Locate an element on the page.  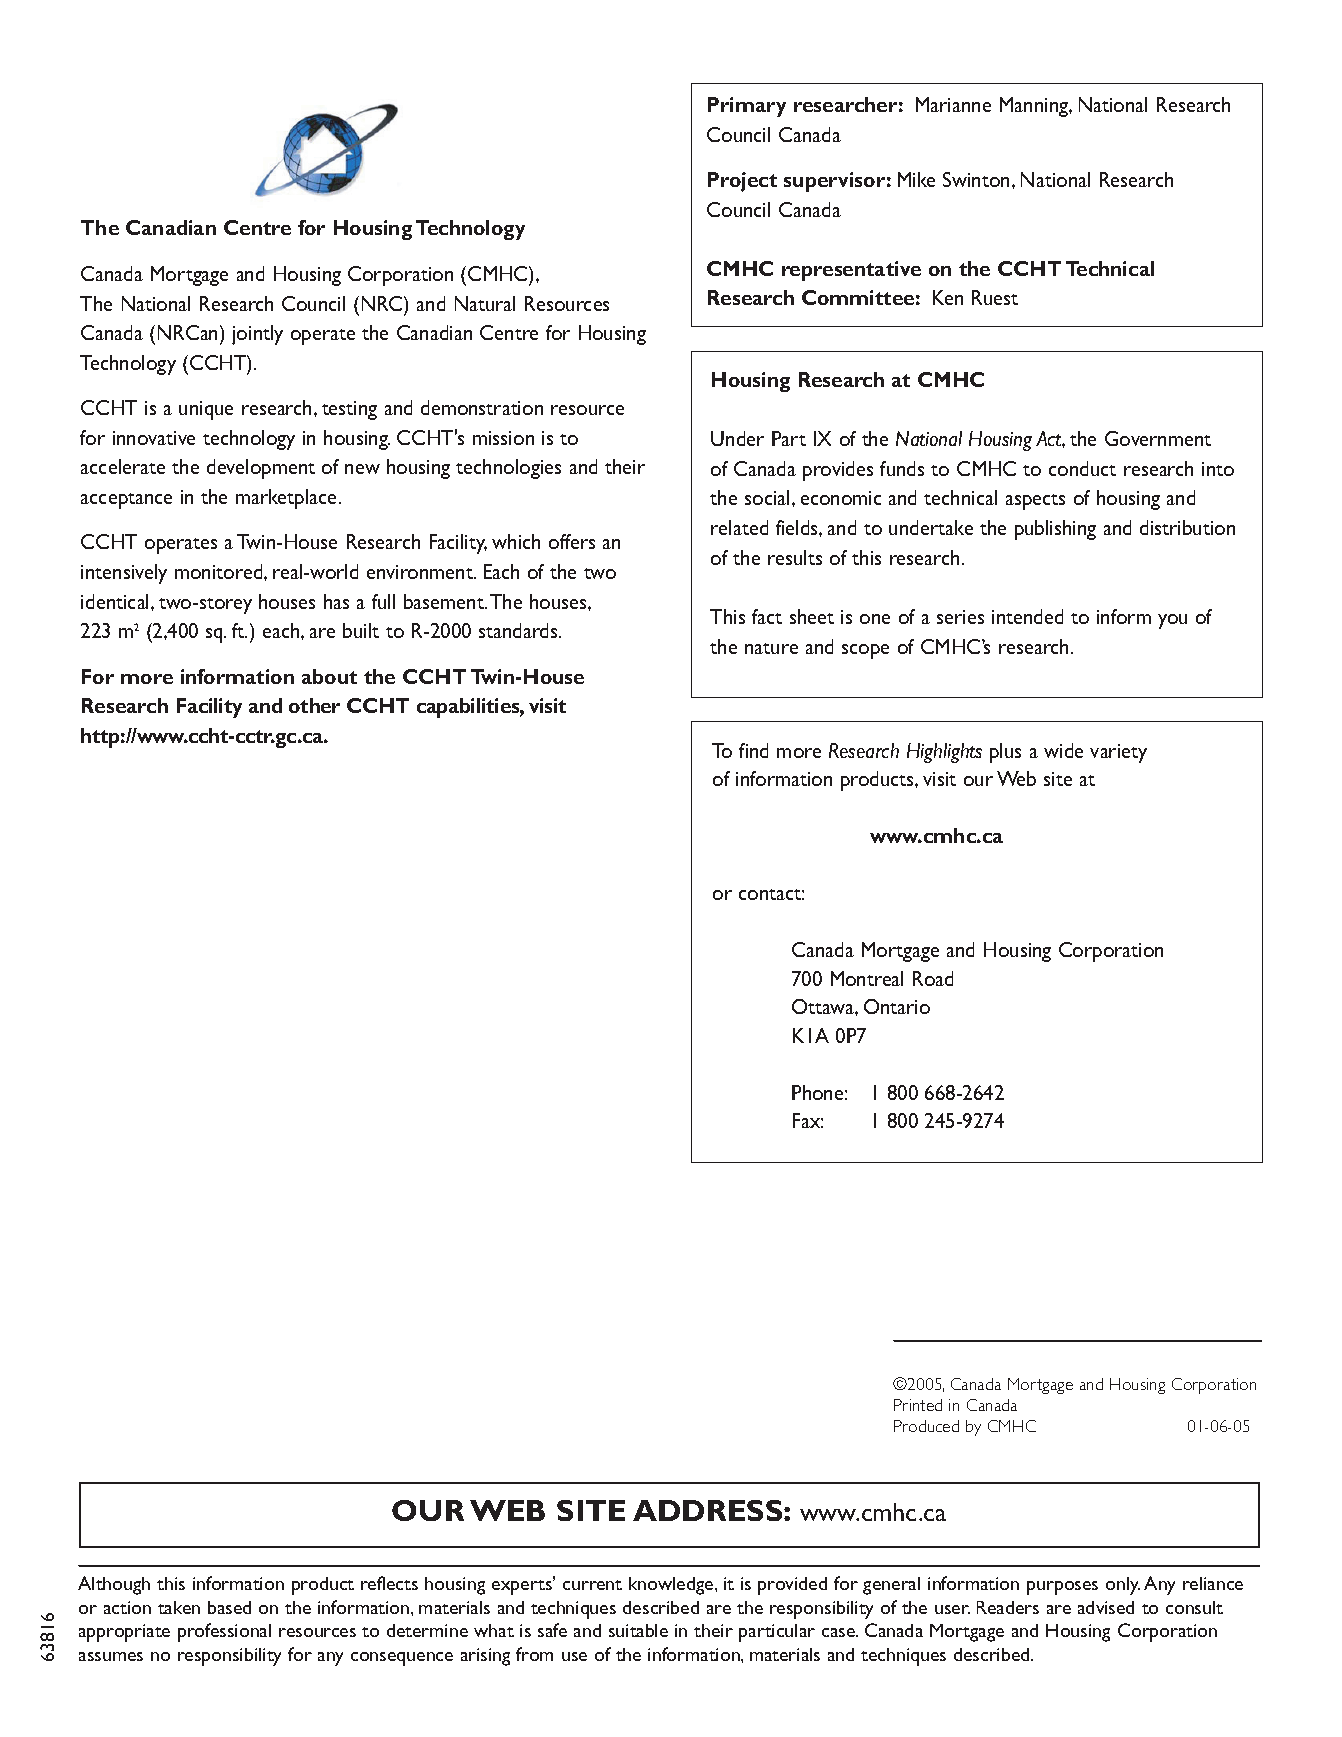
related is located at coordinates (739, 527).
